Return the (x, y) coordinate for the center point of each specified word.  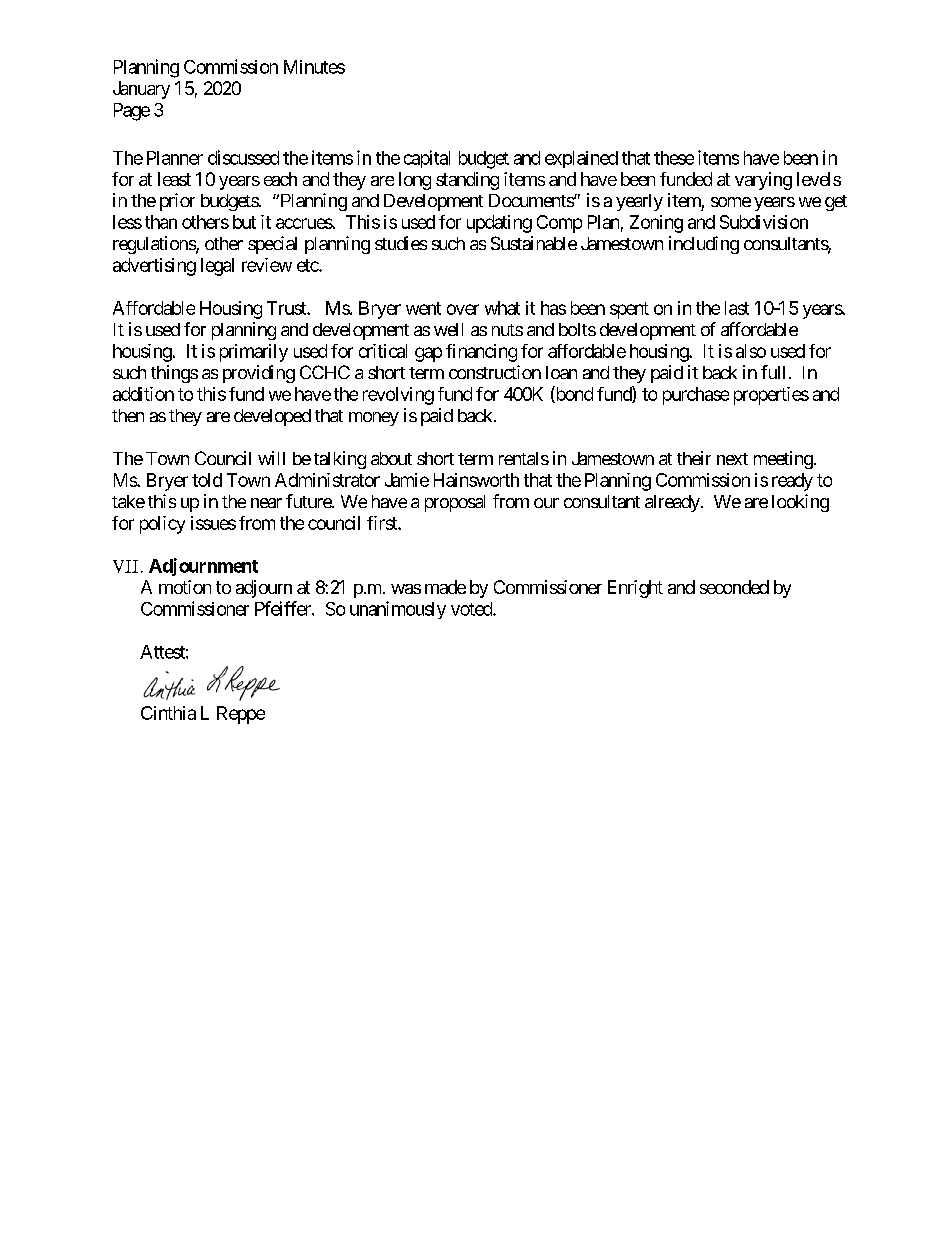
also (751, 351)
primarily (254, 353)
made (445, 587)
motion (185, 587)
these (674, 158)
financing (481, 353)
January (141, 90)
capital (427, 159)
